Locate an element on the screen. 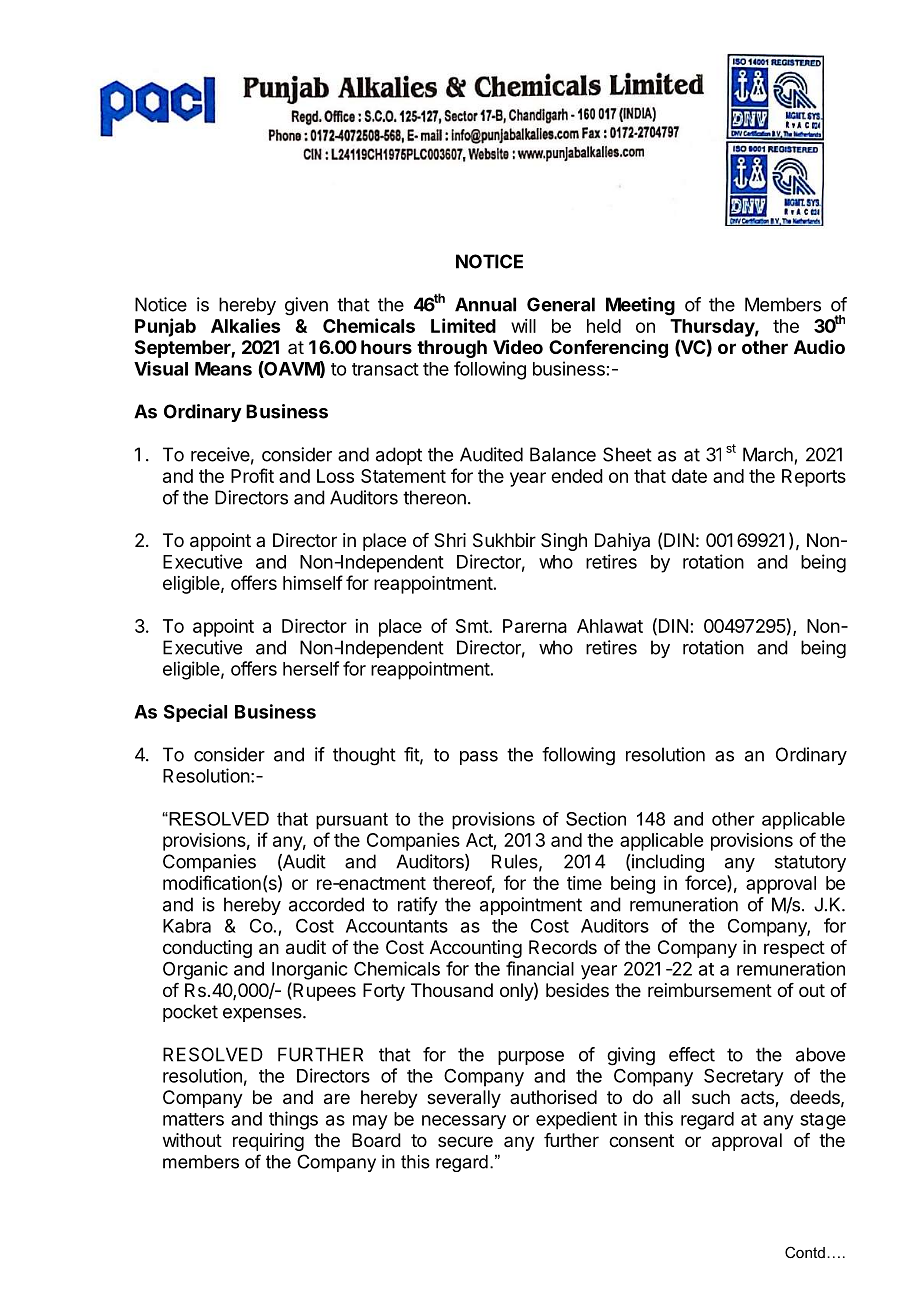 The height and width of the screenshot is (1307, 924). Limited is located at coordinates (463, 325).
